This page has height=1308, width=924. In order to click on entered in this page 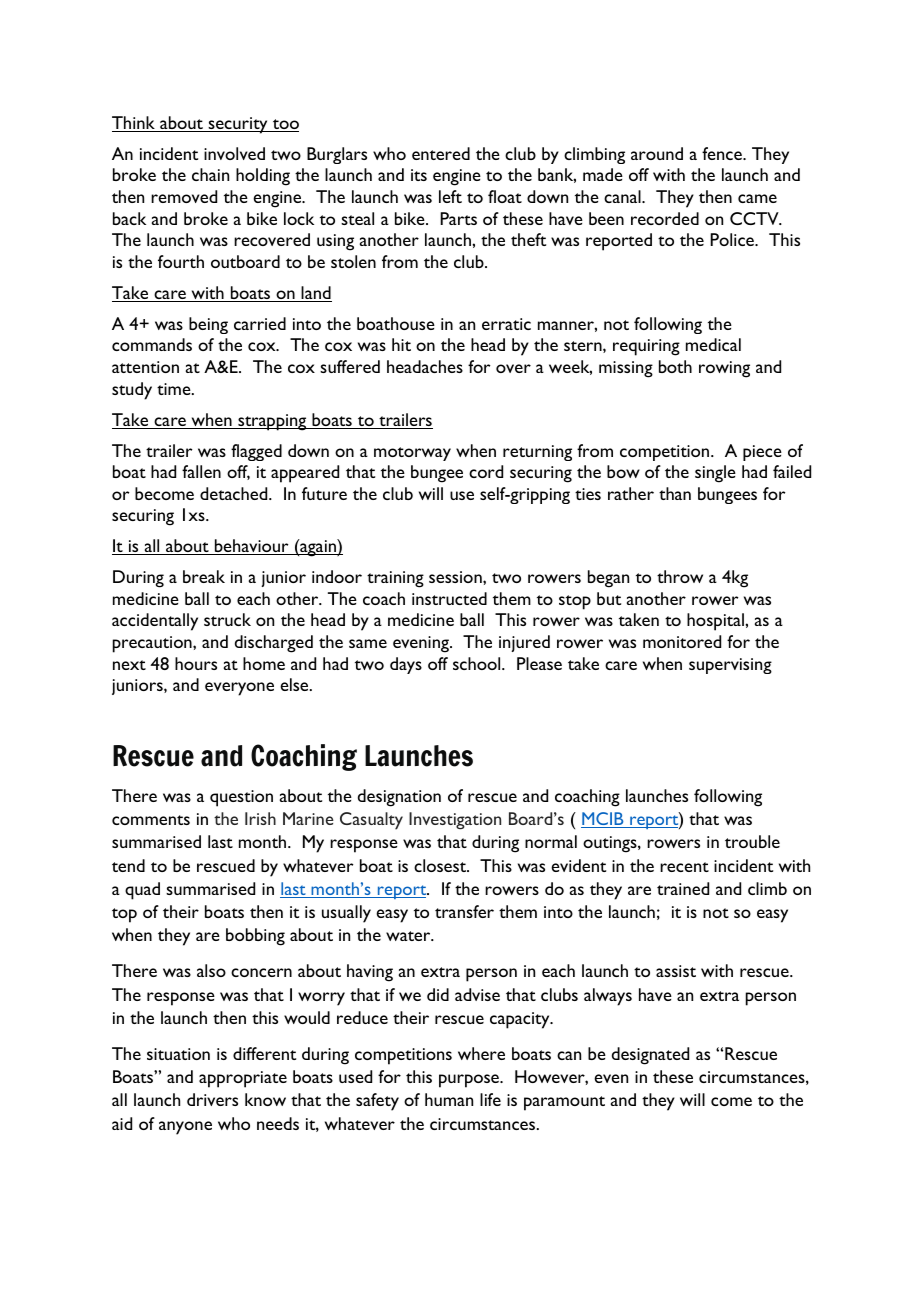, I will do `click(441, 153)`.
